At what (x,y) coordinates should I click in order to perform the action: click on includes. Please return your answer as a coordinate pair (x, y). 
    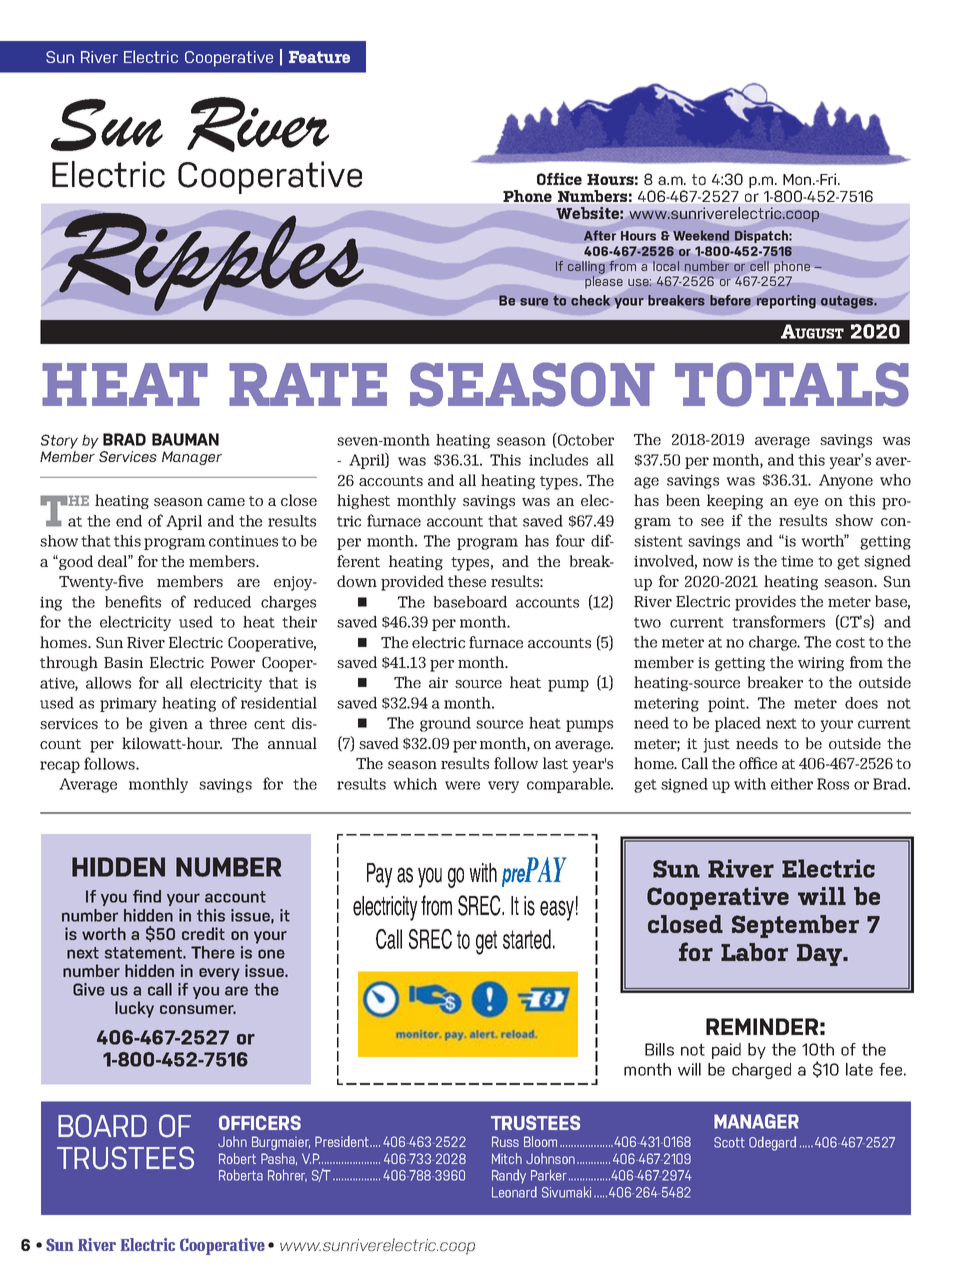
    Looking at the image, I should click on (558, 460).
